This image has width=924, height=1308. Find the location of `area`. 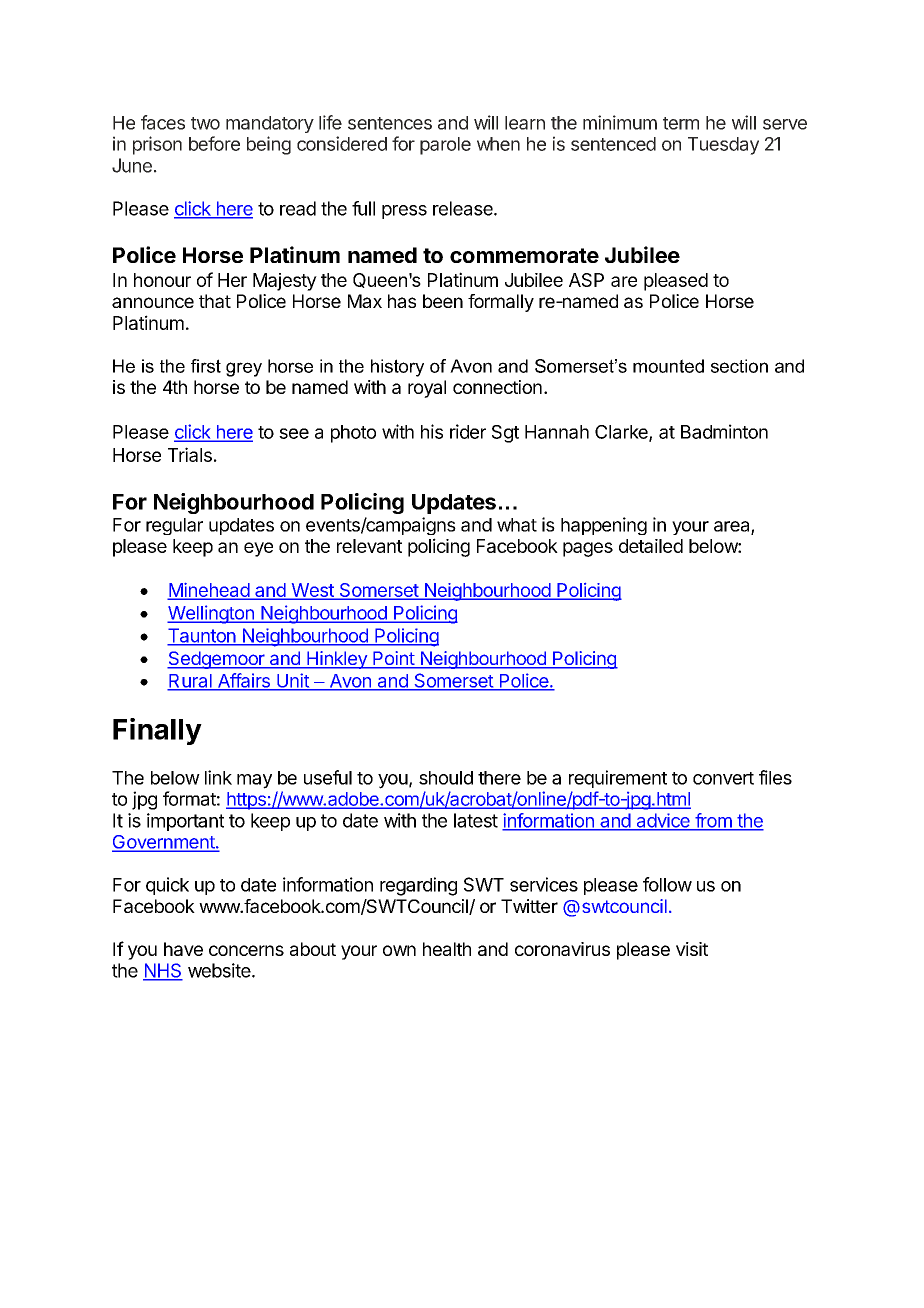

area is located at coordinates (733, 527).
